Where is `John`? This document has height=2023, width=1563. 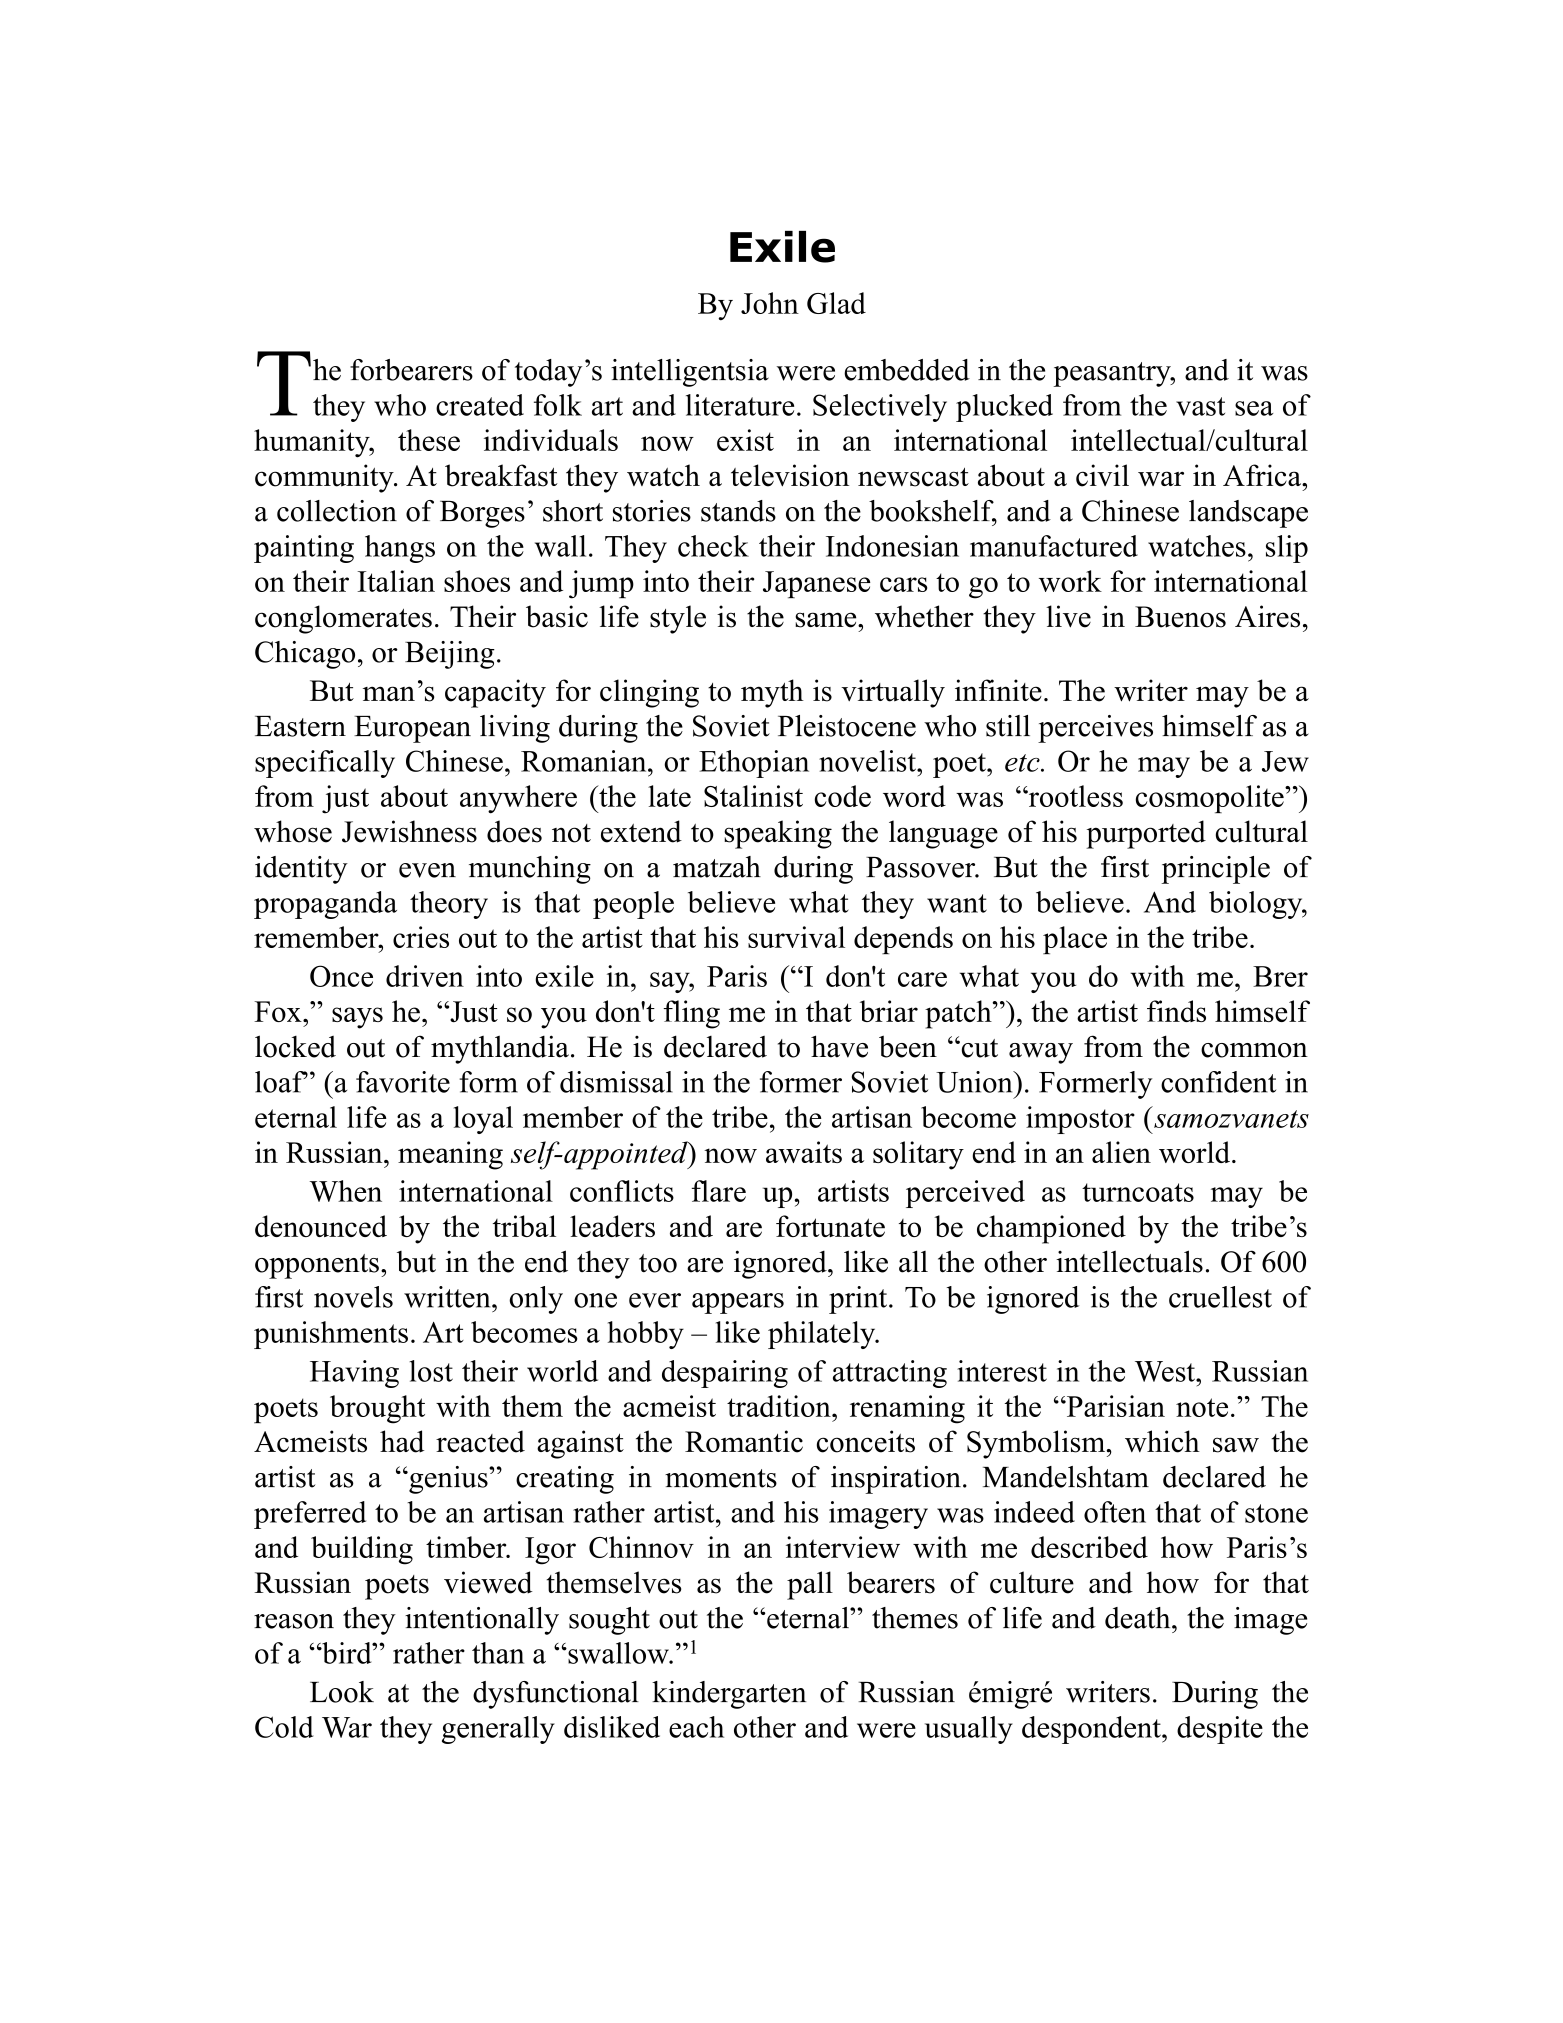 John is located at coordinates (770, 303).
